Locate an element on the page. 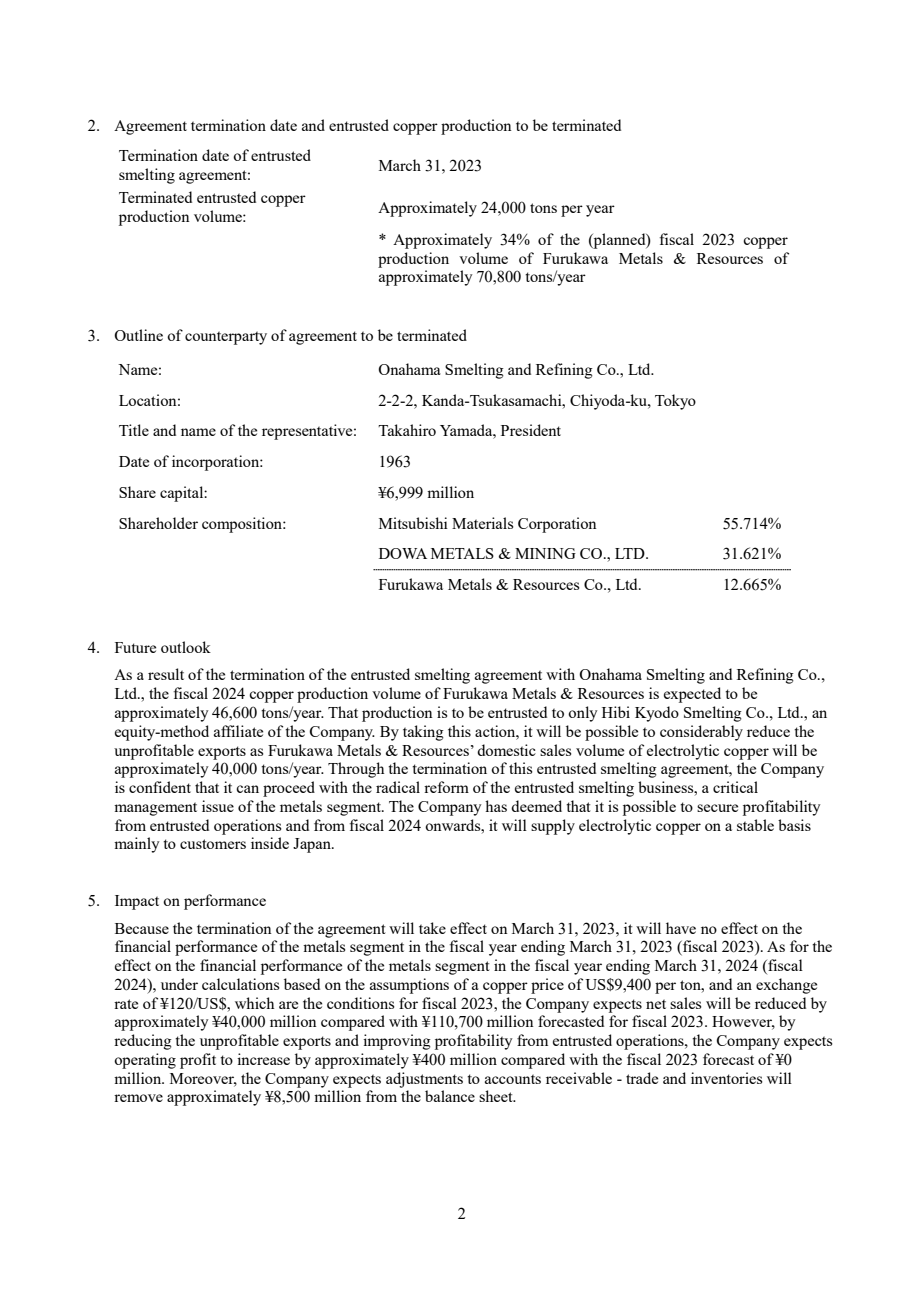 The width and height of the image is (924, 1308). outlook is located at coordinates (186, 647).
